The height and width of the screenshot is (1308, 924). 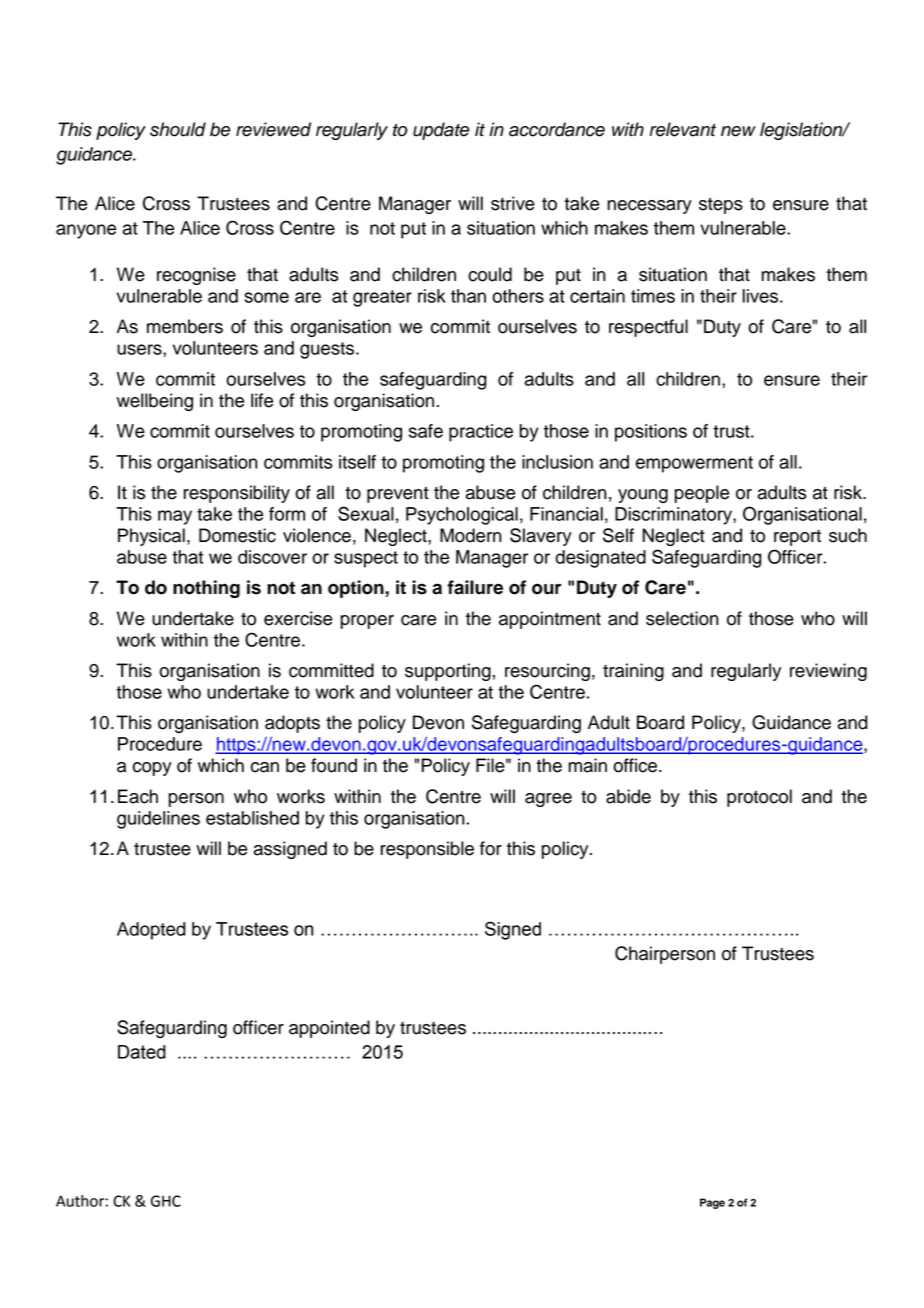 I want to click on should, so click(x=178, y=129).
